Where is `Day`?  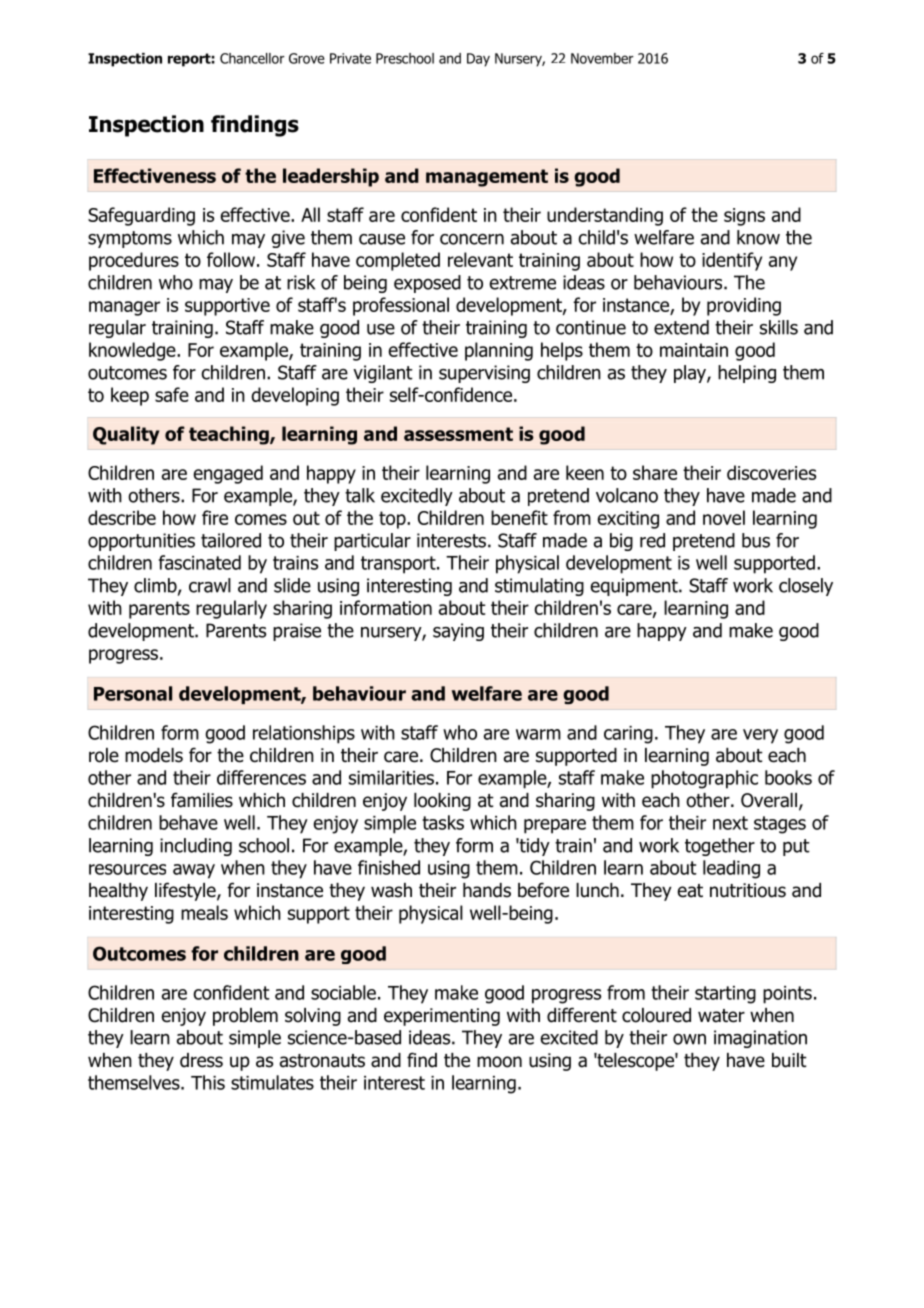 Day is located at coordinates (478, 60).
